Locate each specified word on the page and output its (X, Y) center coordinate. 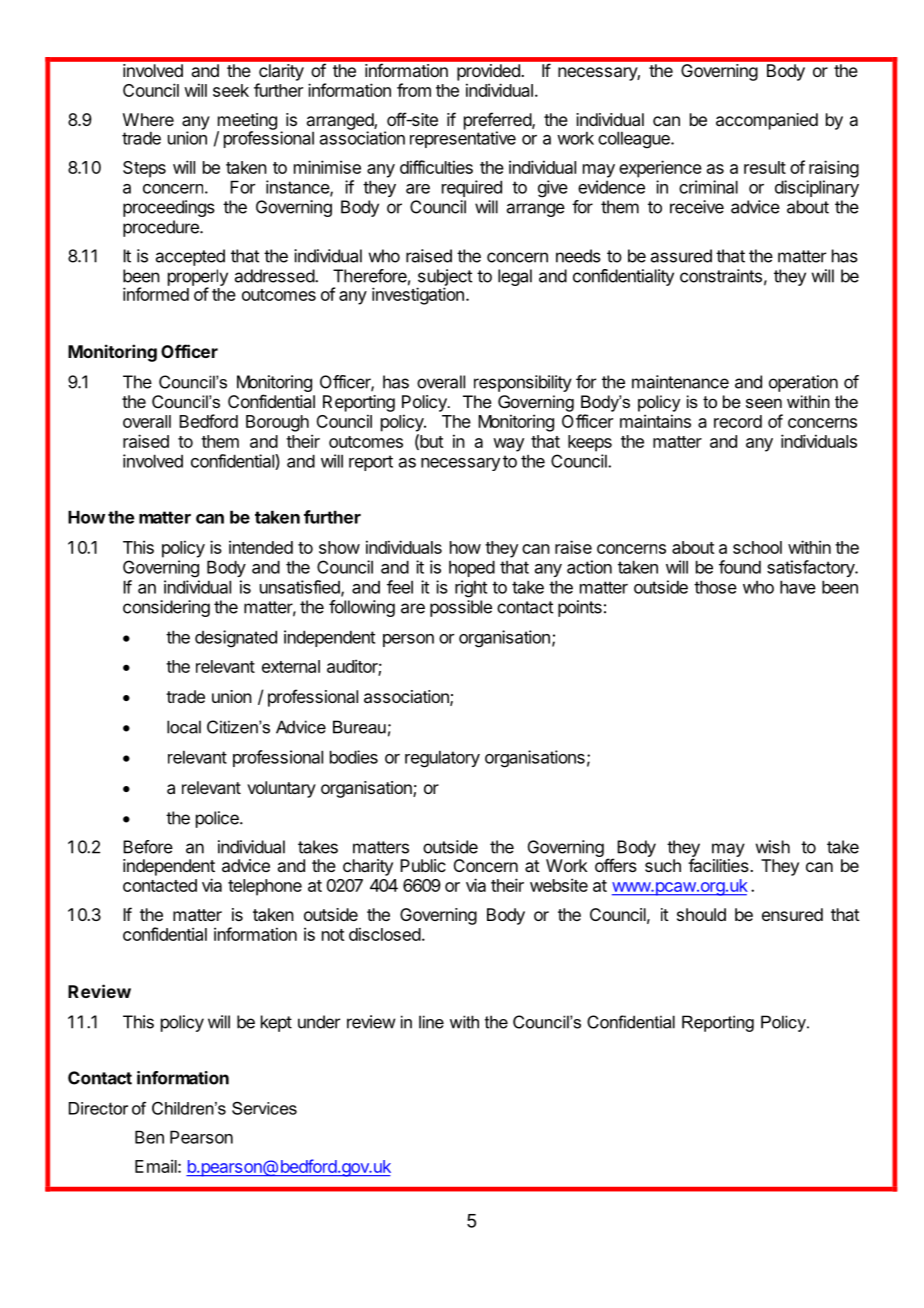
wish (773, 847)
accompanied (767, 121)
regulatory (442, 759)
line (431, 1022)
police (218, 819)
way (508, 445)
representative (463, 139)
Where (148, 119)
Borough (277, 423)
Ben (149, 1137)
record (738, 421)
